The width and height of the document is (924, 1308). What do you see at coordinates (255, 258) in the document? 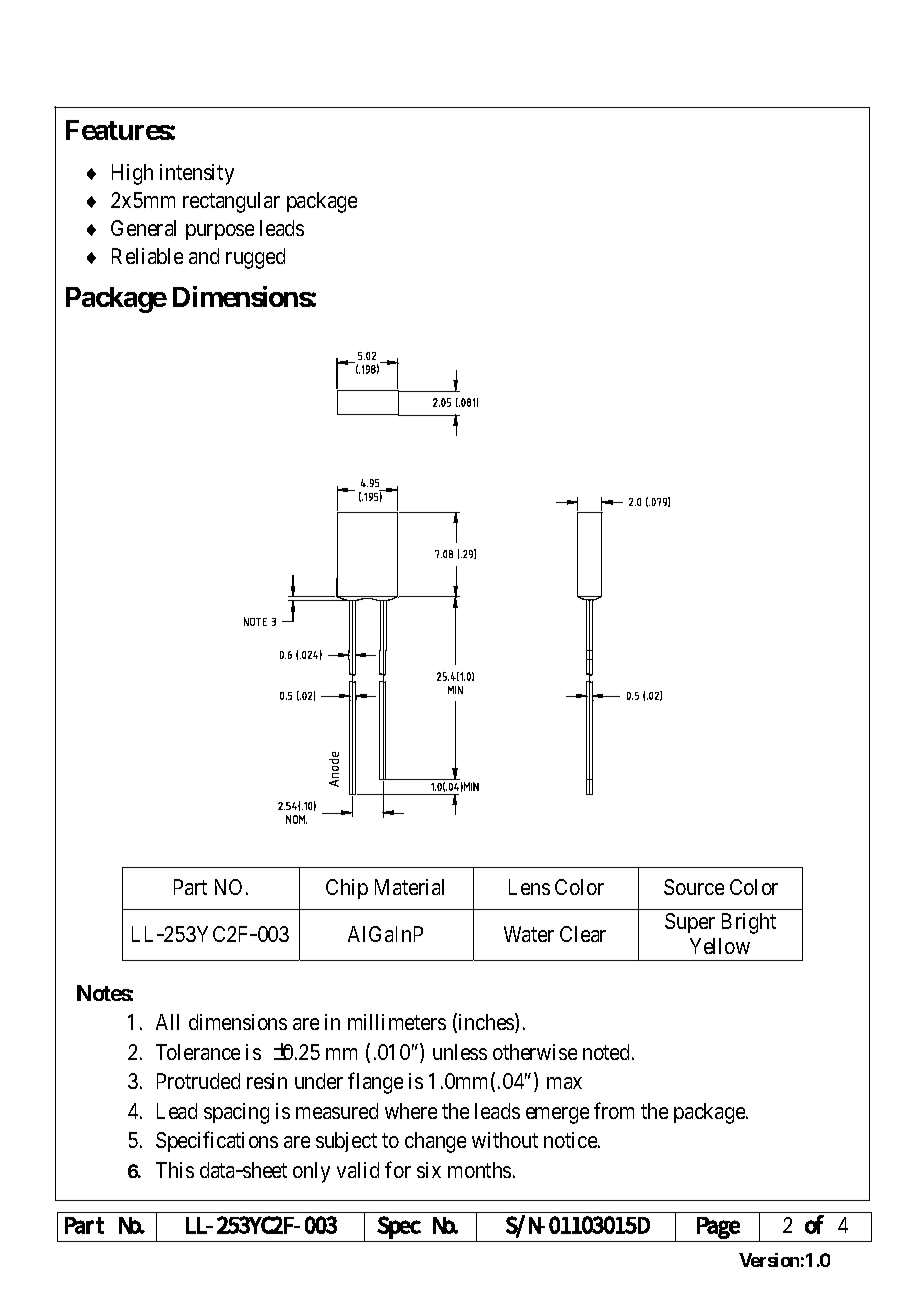
I see `rugged` at bounding box center [255, 258].
